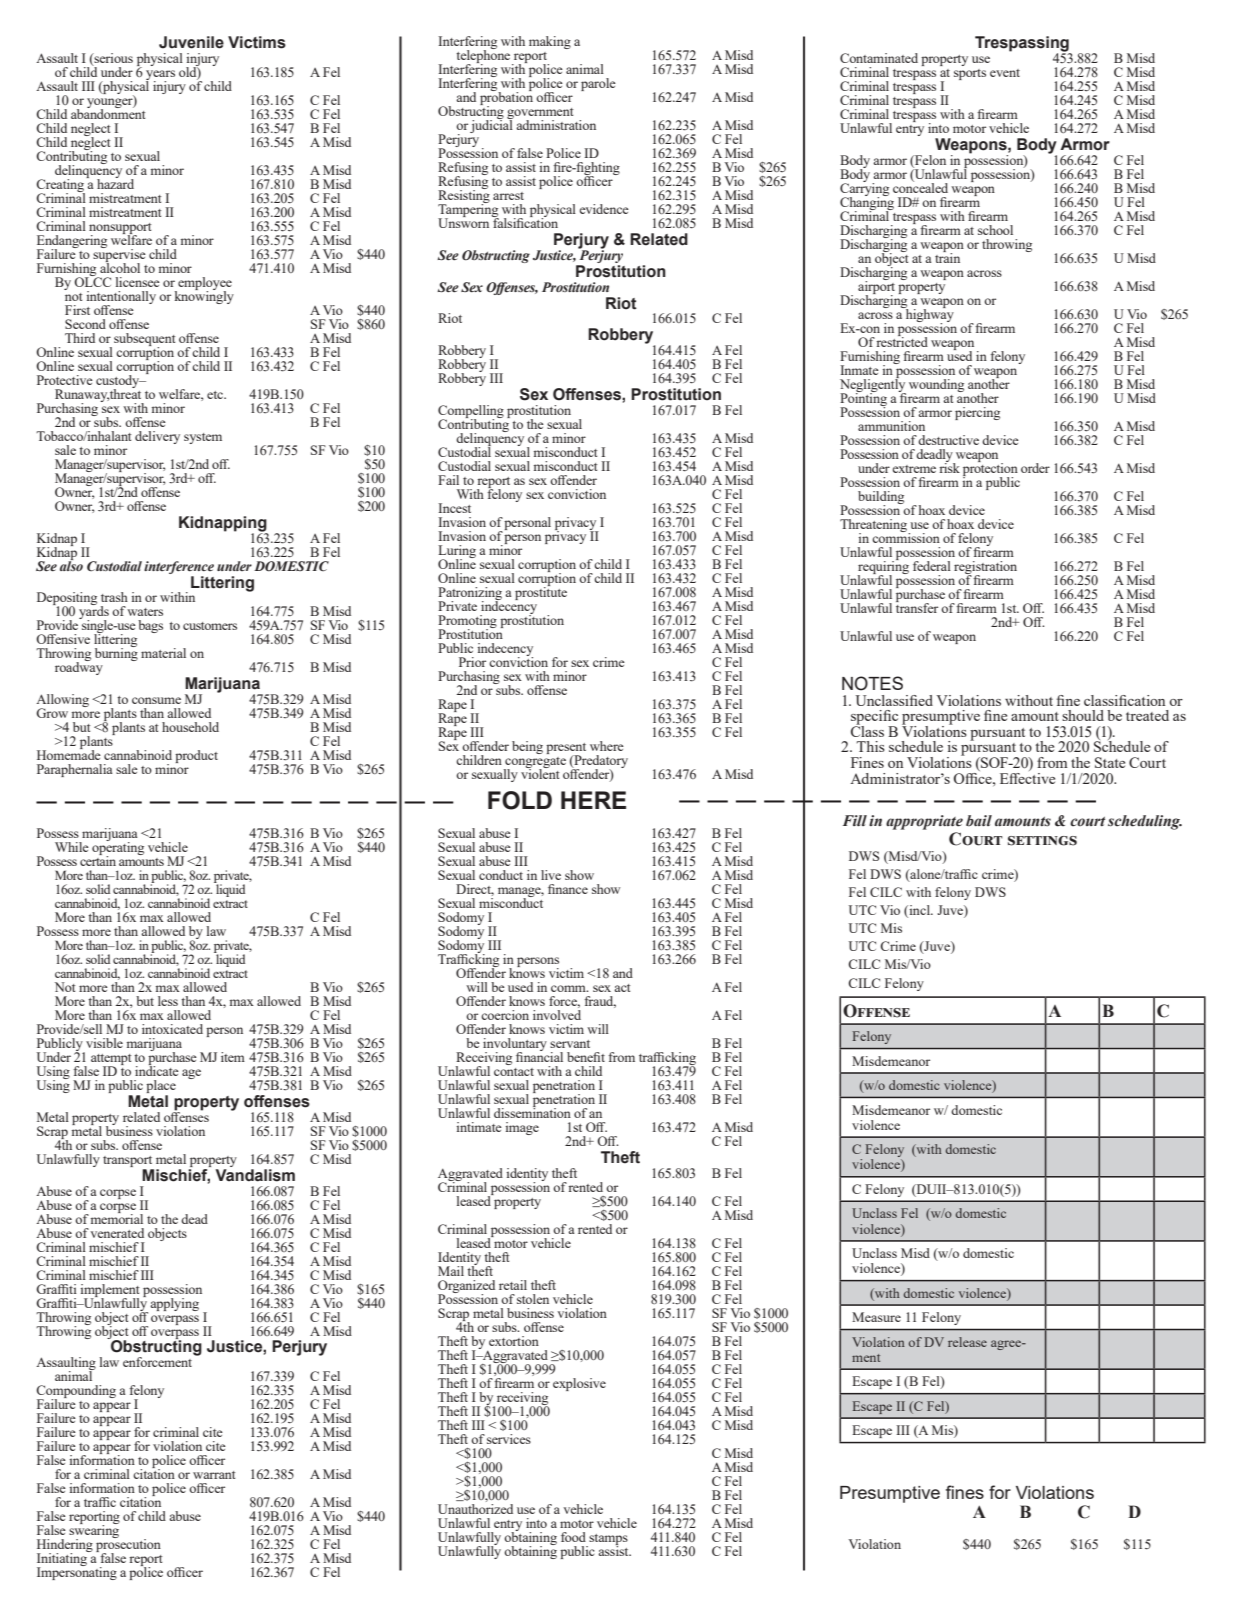  I want to click on Effective, so click(1027, 777).
